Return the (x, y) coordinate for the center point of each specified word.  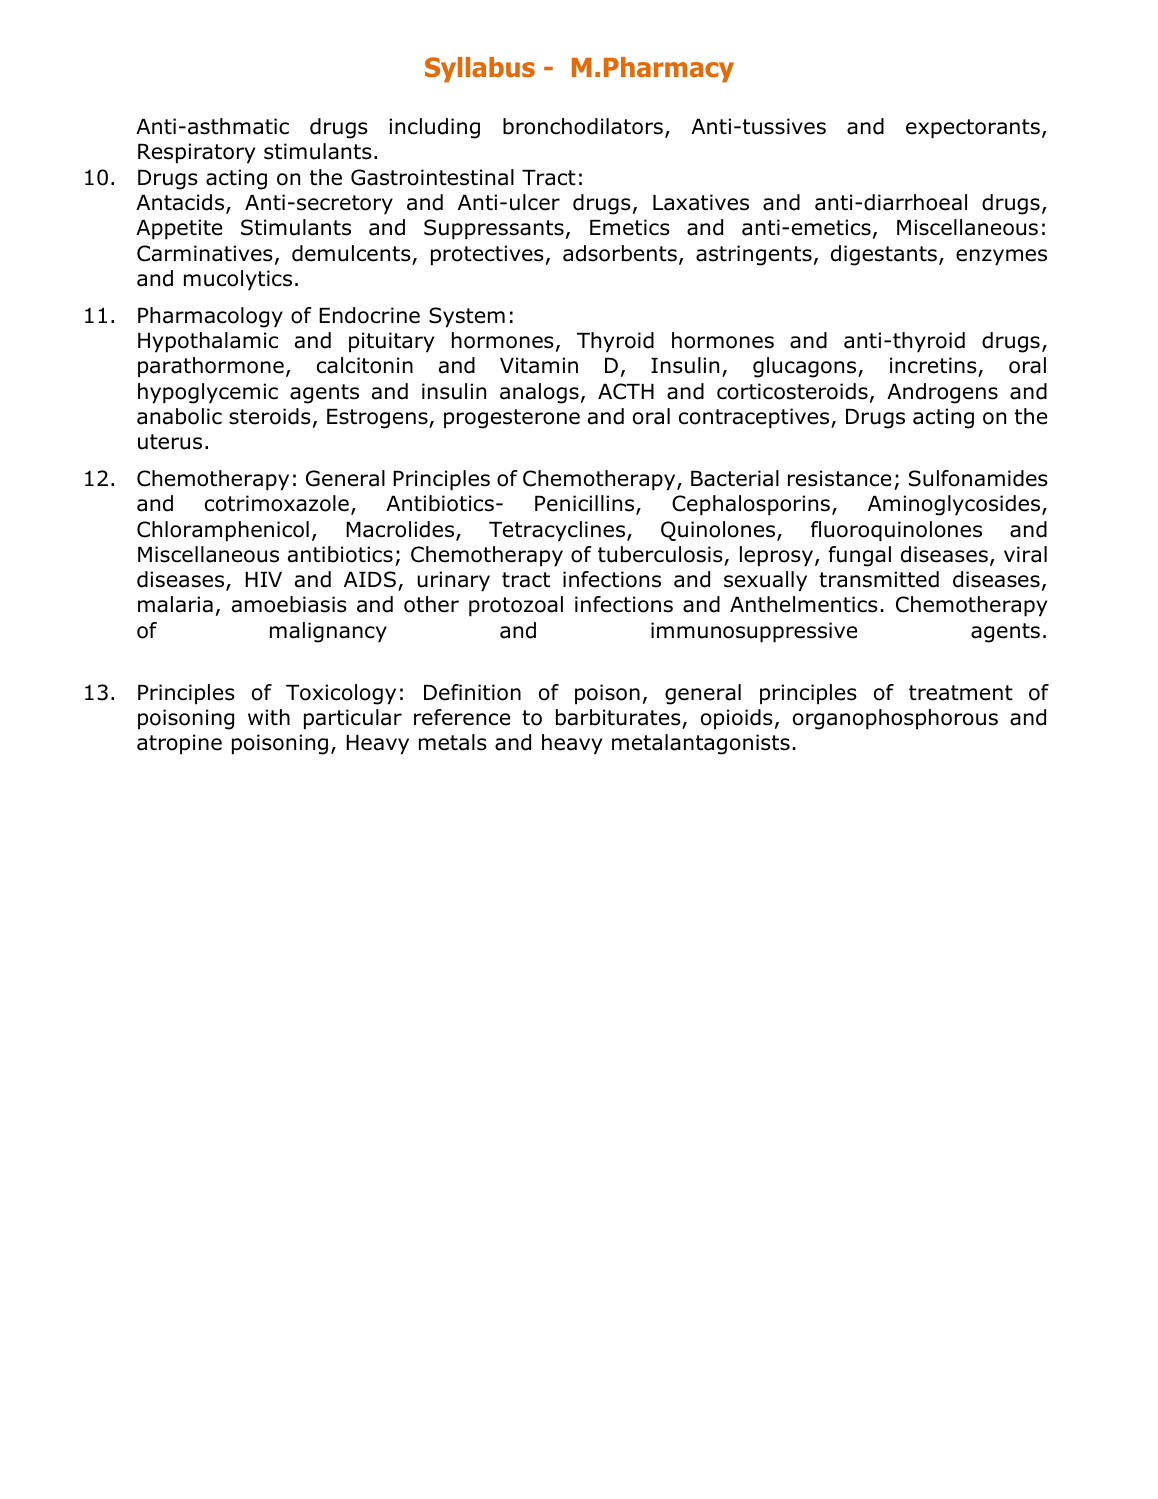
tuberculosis (660, 554)
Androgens (942, 393)
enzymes (1001, 257)
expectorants (973, 129)
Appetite (179, 229)
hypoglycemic (208, 393)
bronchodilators (583, 126)
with (269, 717)
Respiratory (196, 153)
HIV (263, 579)
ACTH (626, 391)
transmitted (879, 579)
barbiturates (618, 717)
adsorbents (620, 253)
